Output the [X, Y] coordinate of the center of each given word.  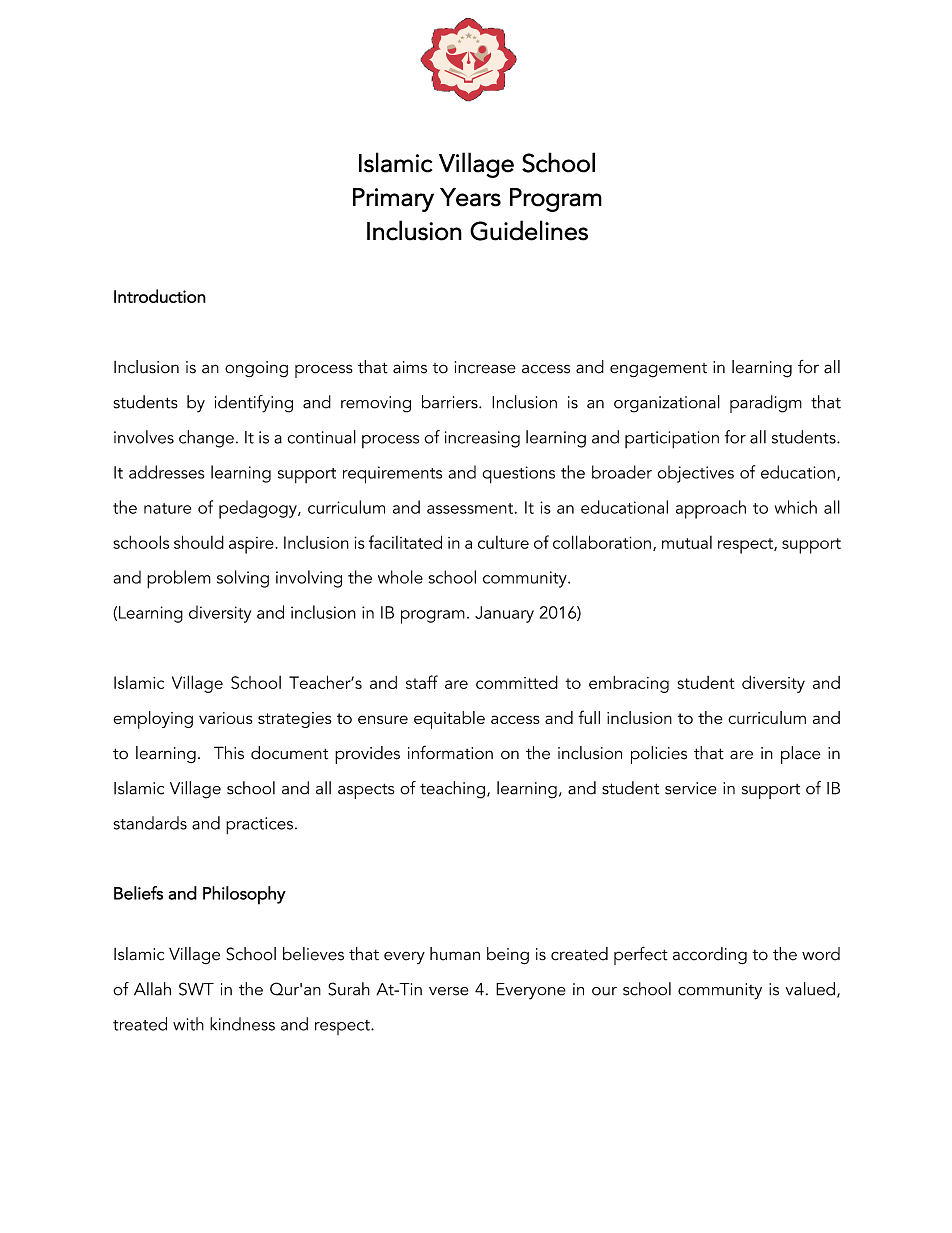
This [229, 753]
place [801, 755]
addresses [167, 472]
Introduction [160, 296]
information [450, 753]
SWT [196, 989]
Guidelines [529, 230]
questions [518, 474]
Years [470, 197]
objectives [695, 474]
